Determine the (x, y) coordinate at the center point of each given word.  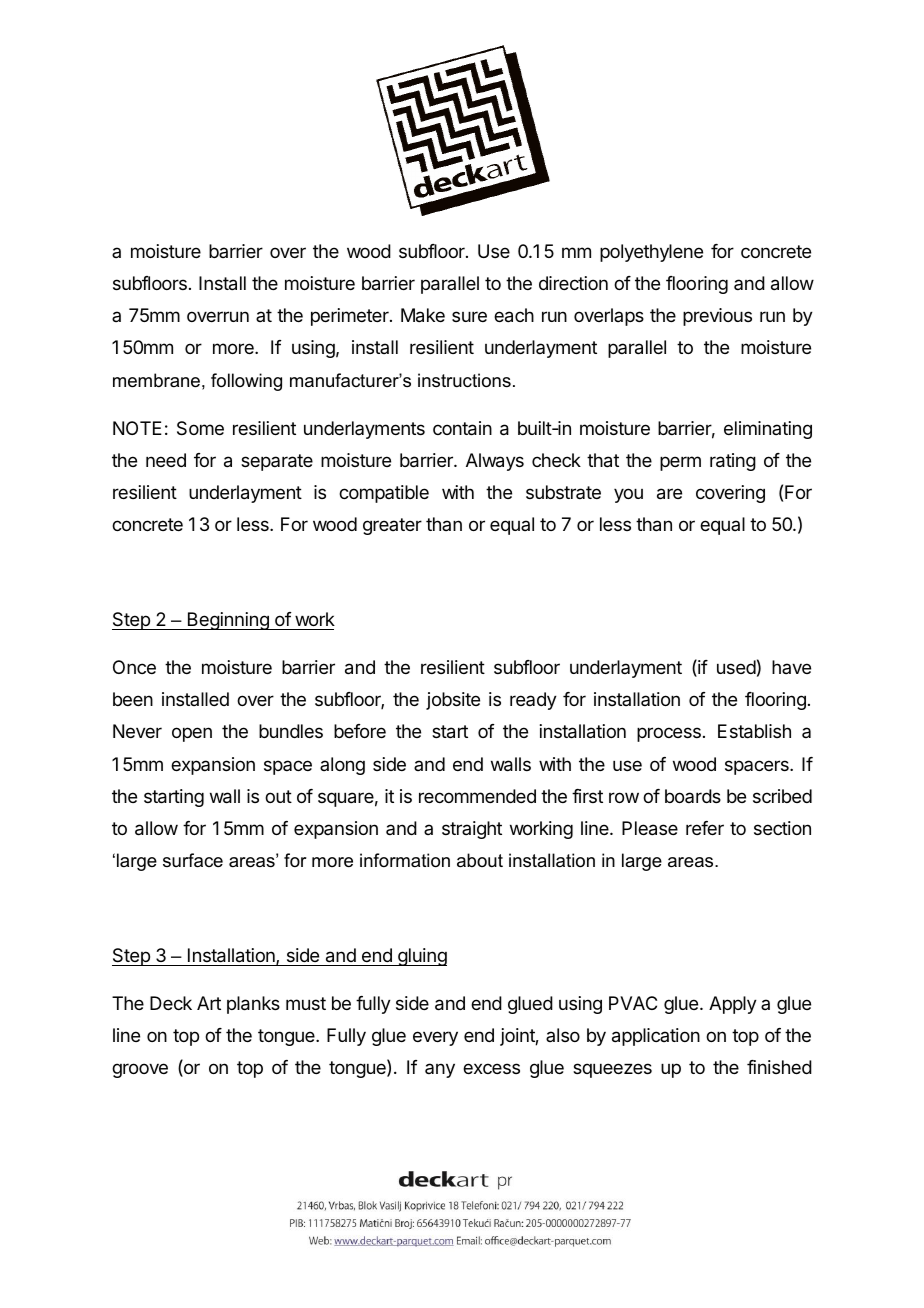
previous (717, 317)
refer (705, 828)
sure (469, 316)
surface (193, 860)
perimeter (351, 317)
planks (253, 1005)
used (736, 667)
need (166, 460)
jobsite (453, 701)
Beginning (228, 621)
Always (495, 462)
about (480, 860)
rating (733, 462)
